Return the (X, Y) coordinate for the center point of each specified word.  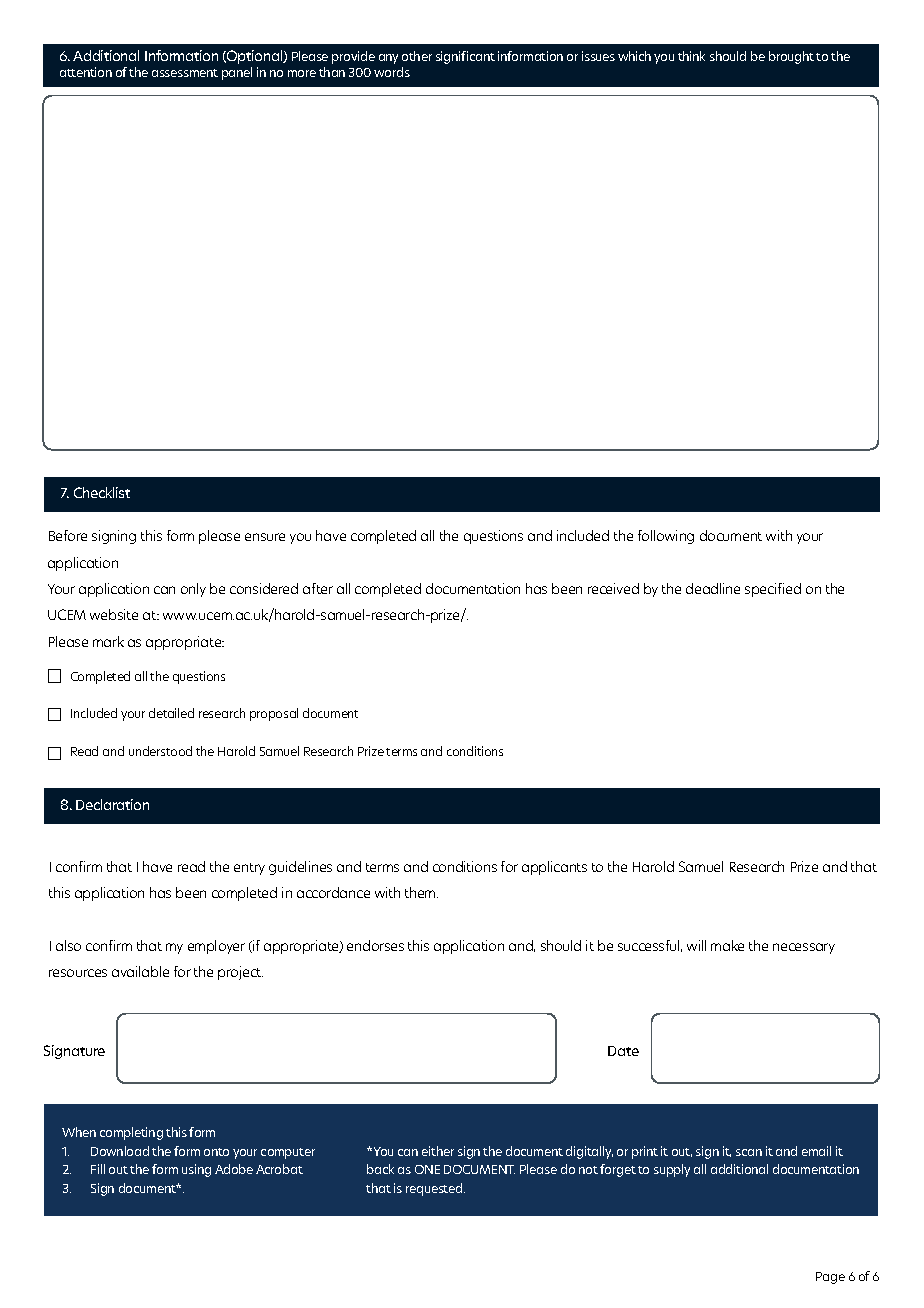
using (196, 1170)
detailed (171, 713)
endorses (375, 945)
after (318, 588)
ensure (265, 537)
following (666, 537)
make (727, 945)
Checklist (102, 492)
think (691, 56)
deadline (713, 588)
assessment (185, 73)
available (140, 971)
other (417, 56)
